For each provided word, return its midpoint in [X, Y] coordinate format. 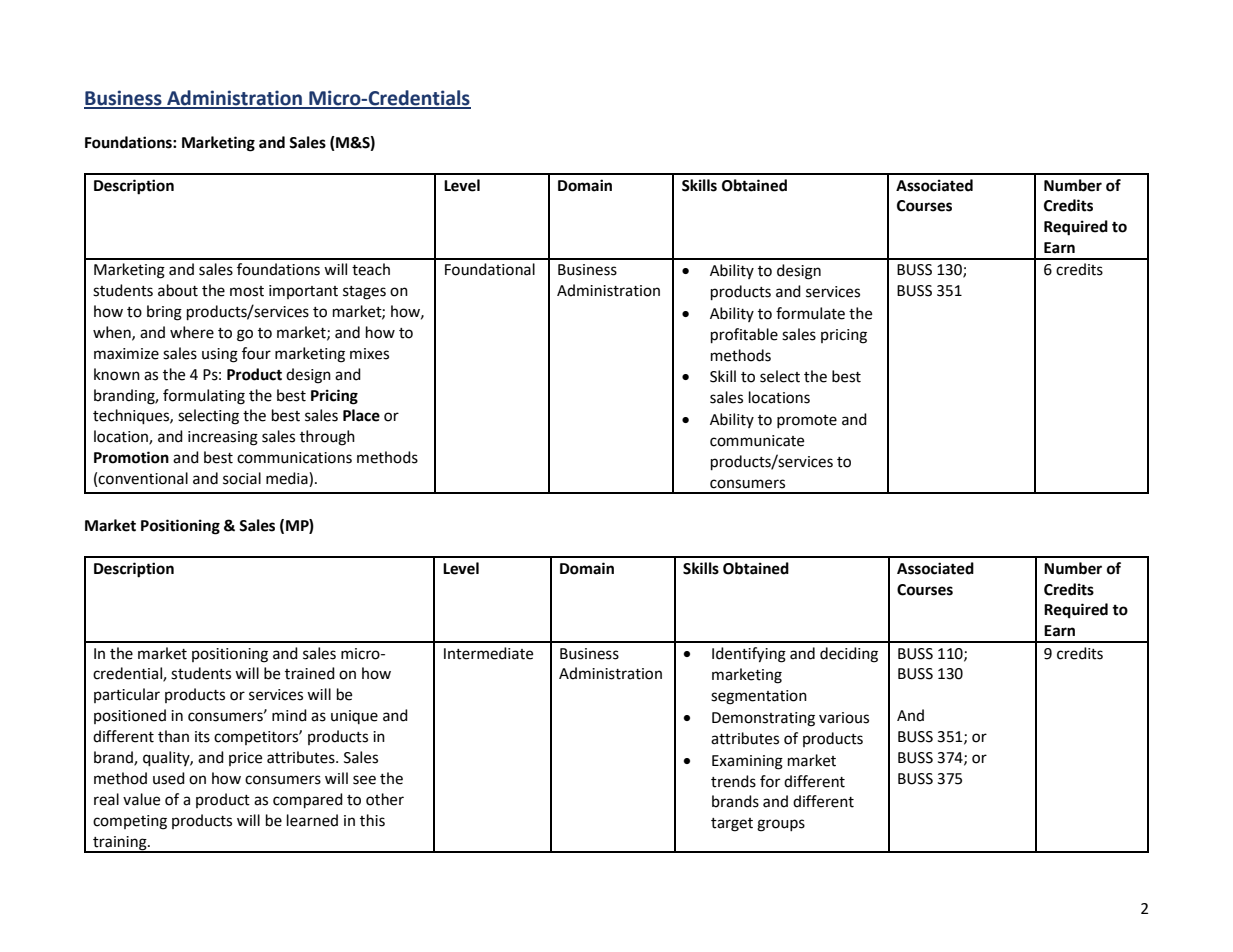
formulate [810, 313]
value [141, 799]
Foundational [490, 269]
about [178, 290]
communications [294, 458]
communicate [757, 441]
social [242, 478]
